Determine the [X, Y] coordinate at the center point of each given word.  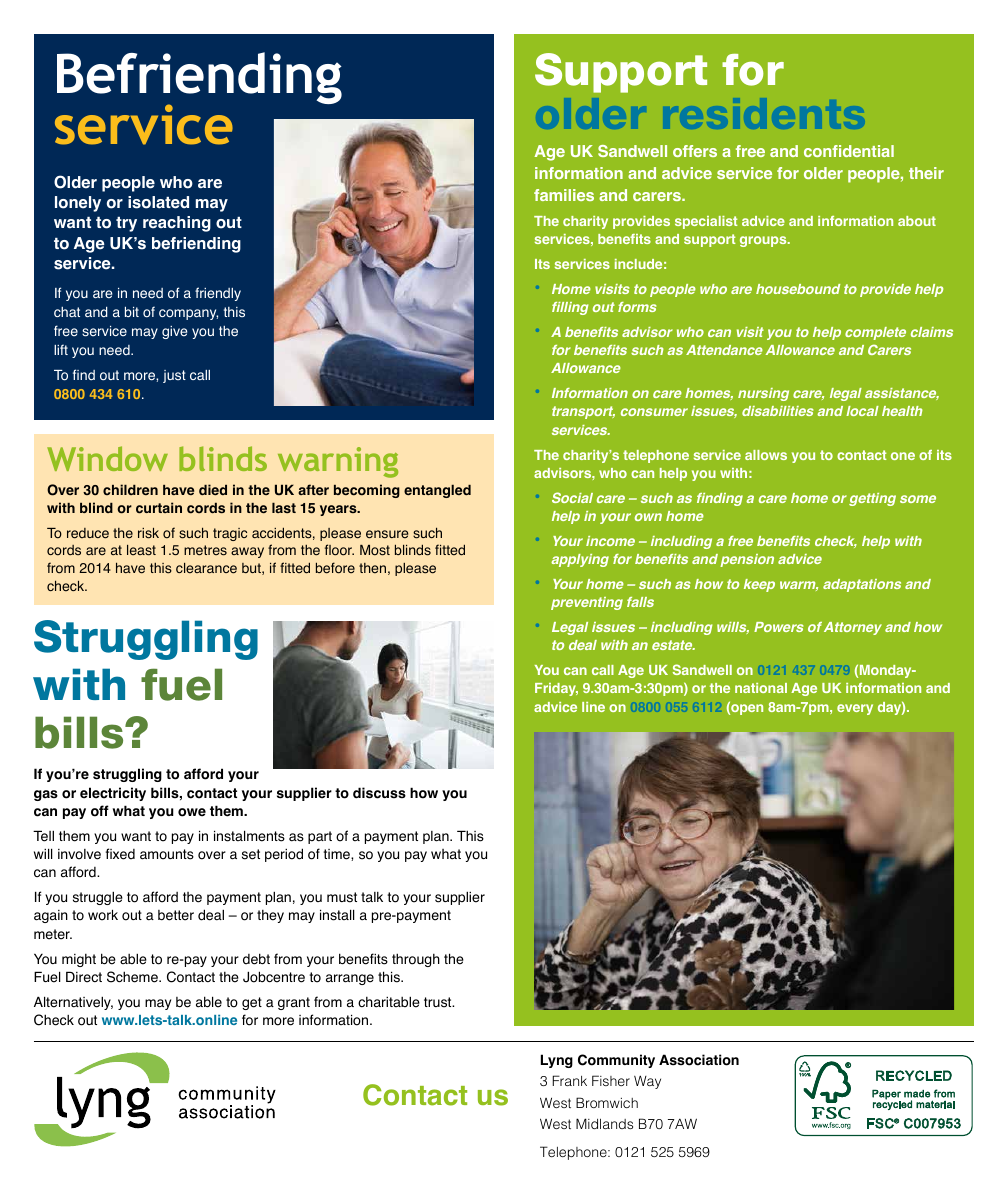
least [141, 550]
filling [570, 308]
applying [580, 560]
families [564, 195]
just [174, 376]
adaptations [862, 585]
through [416, 960]
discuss [379, 793]
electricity [113, 794]
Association [699, 1060]
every [855, 709]
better [176, 915]
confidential [849, 151]
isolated [158, 202]
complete [875, 333]
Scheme [133, 977]
